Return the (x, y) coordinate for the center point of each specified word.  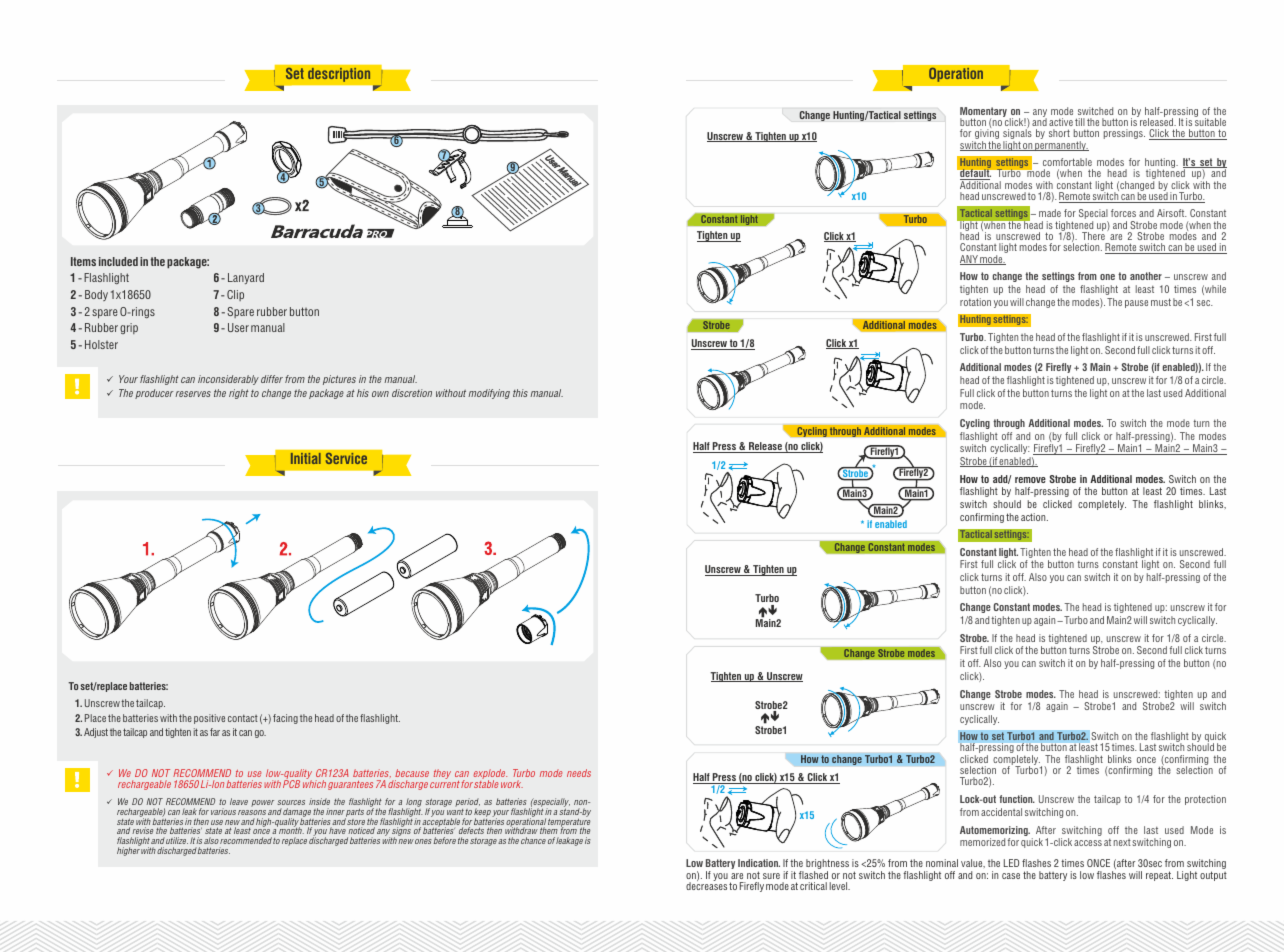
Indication (759, 863)
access (1088, 843)
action (1034, 517)
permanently (1060, 146)
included (118, 261)
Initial (306, 458)
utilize (177, 840)
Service (346, 458)
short (1059, 133)
